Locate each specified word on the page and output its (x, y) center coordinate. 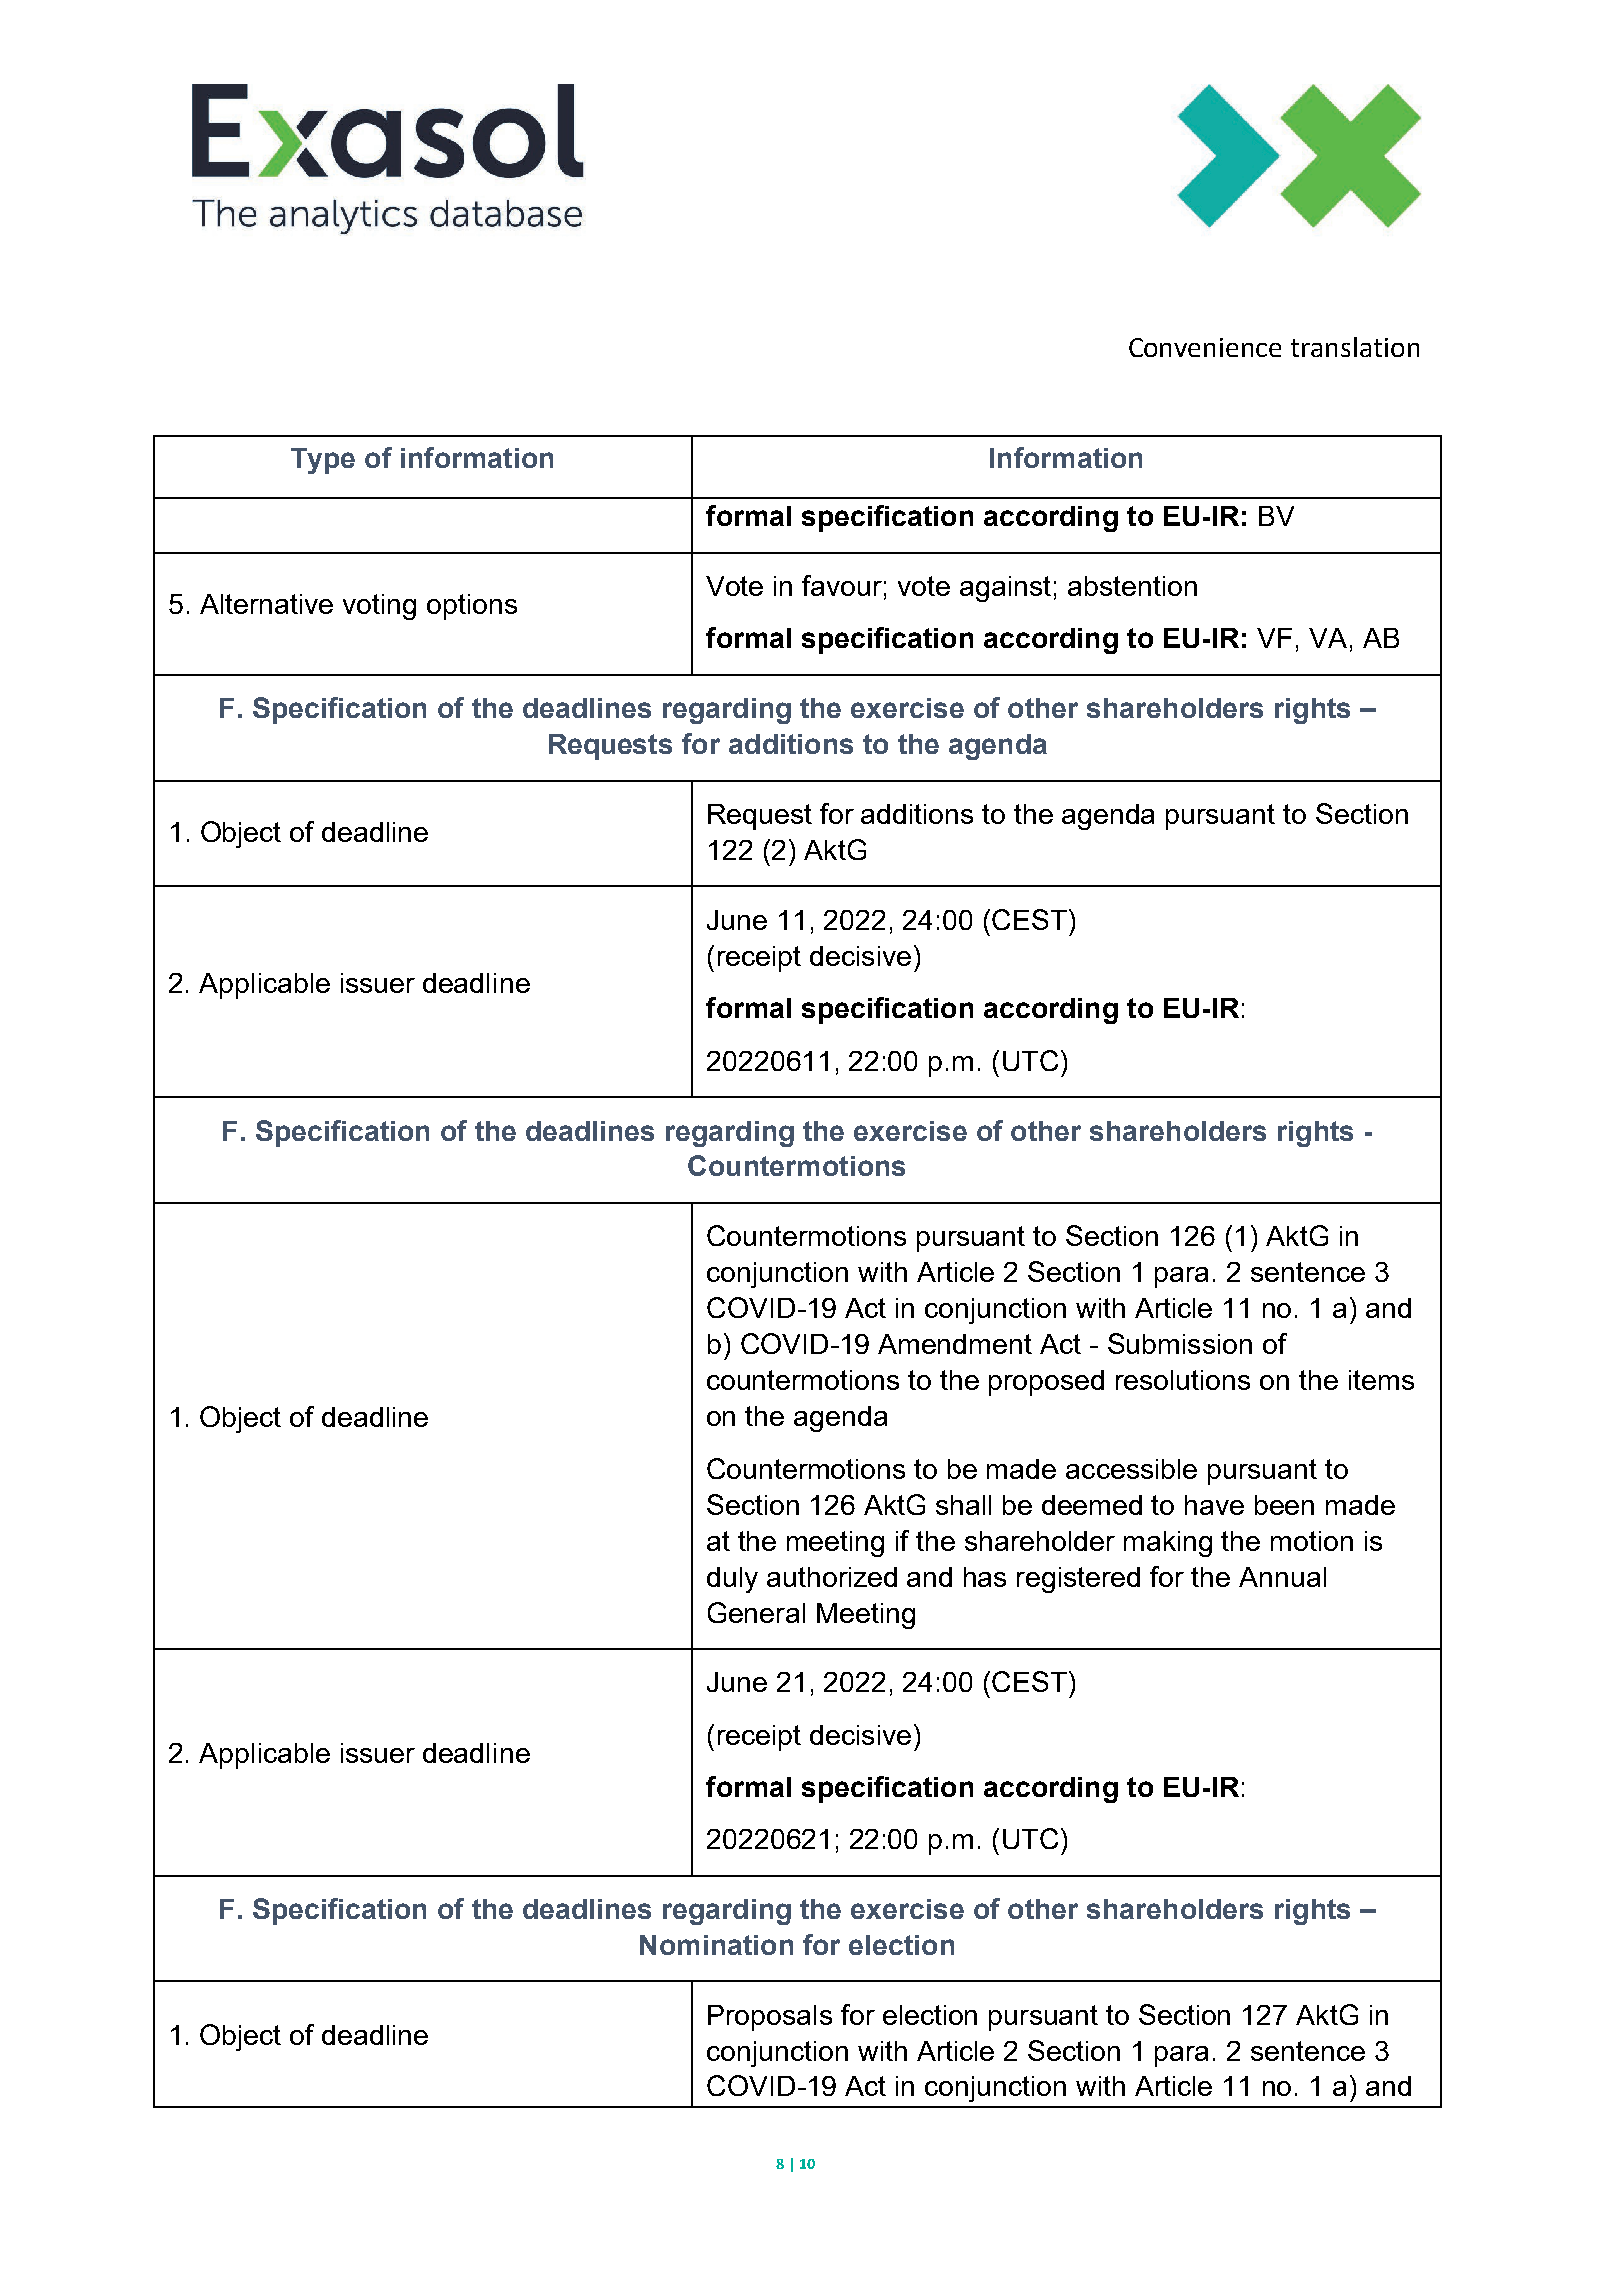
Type (323, 461)
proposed (1046, 1383)
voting (379, 607)
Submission (1180, 1343)
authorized (832, 1577)
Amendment (955, 1344)
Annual (1282, 1577)
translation (1355, 347)
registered (1078, 1580)
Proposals (770, 2018)
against (1005, 589)
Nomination (716, 1945)
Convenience (1205, 347)
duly (732, 1580)
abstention (1132, 586)
